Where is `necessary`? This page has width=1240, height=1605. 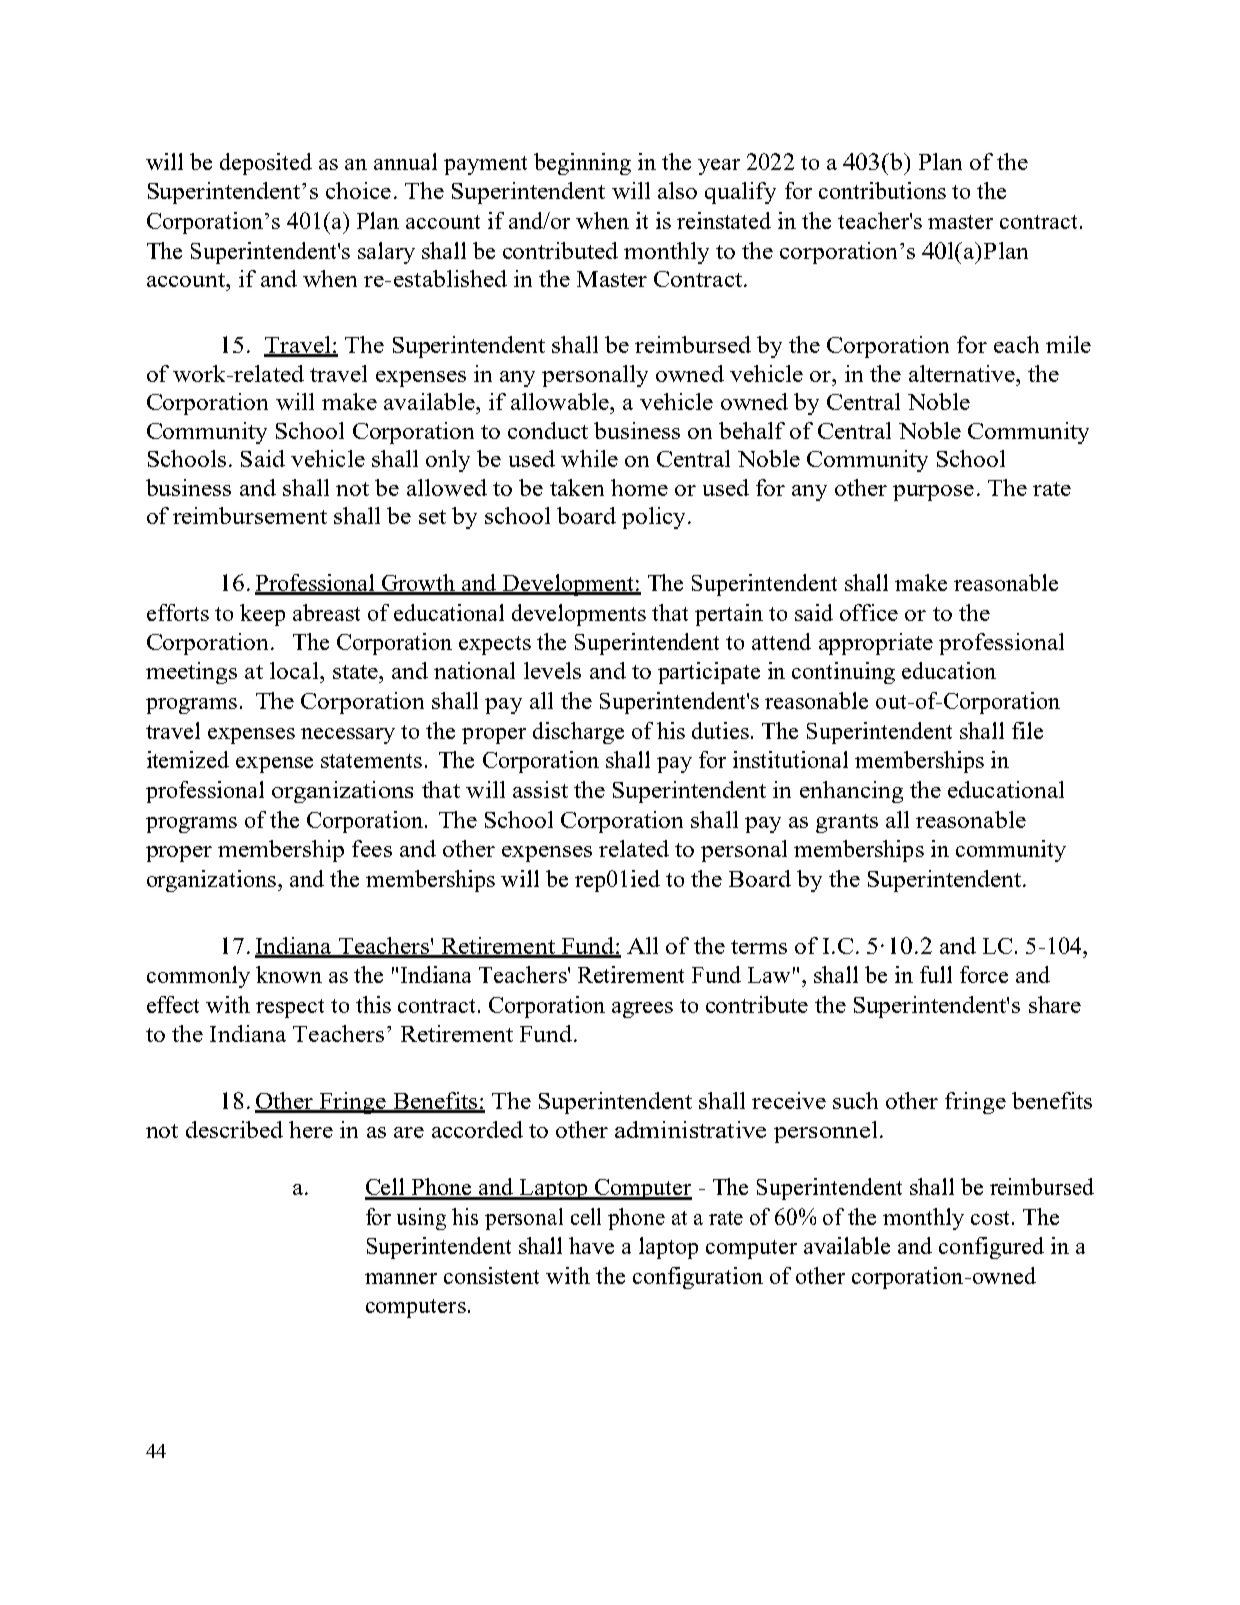
necessary is located at coordinates (348, 736).
